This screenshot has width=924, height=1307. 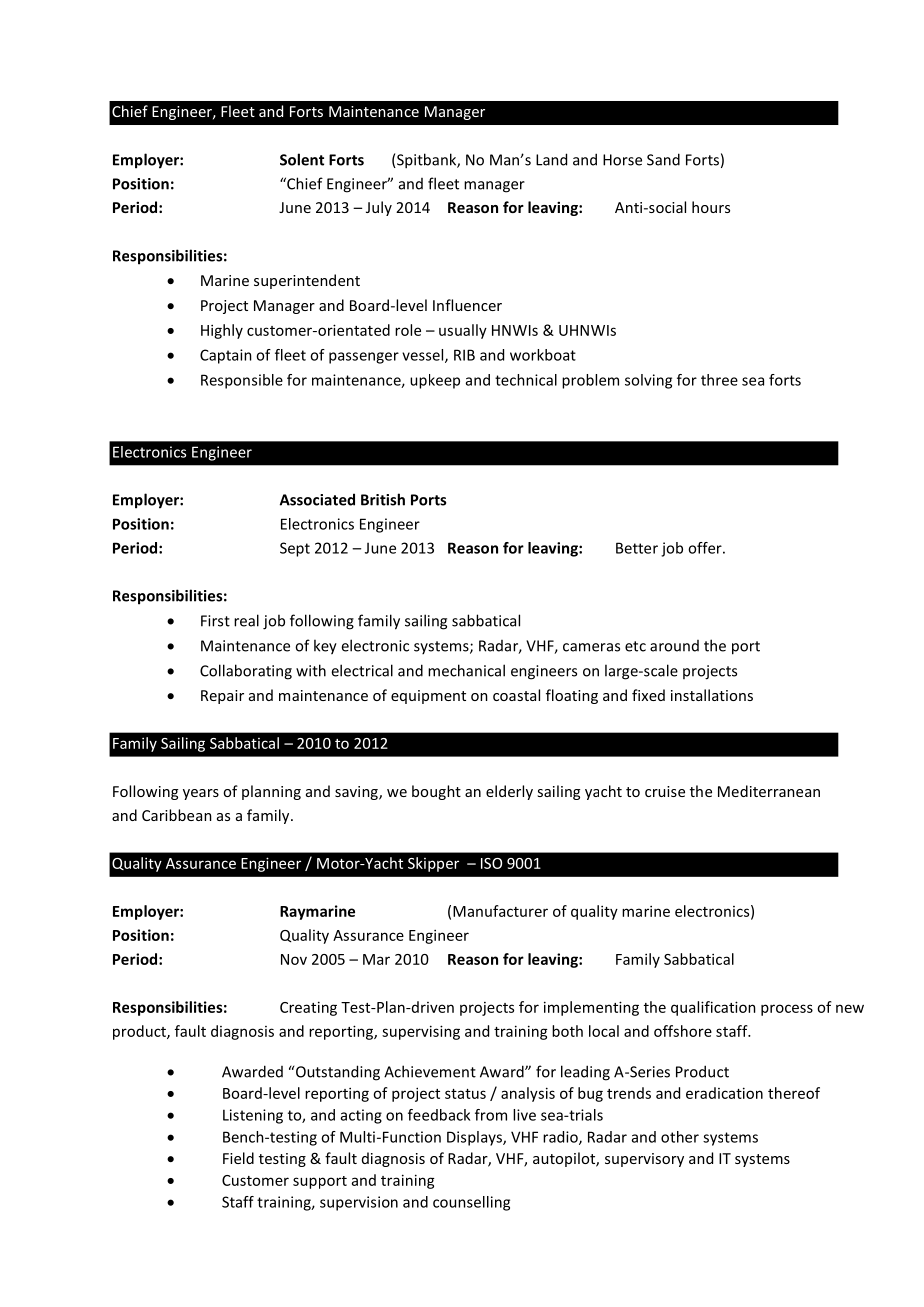 I want to click on three, so click(x=719, y=380).
